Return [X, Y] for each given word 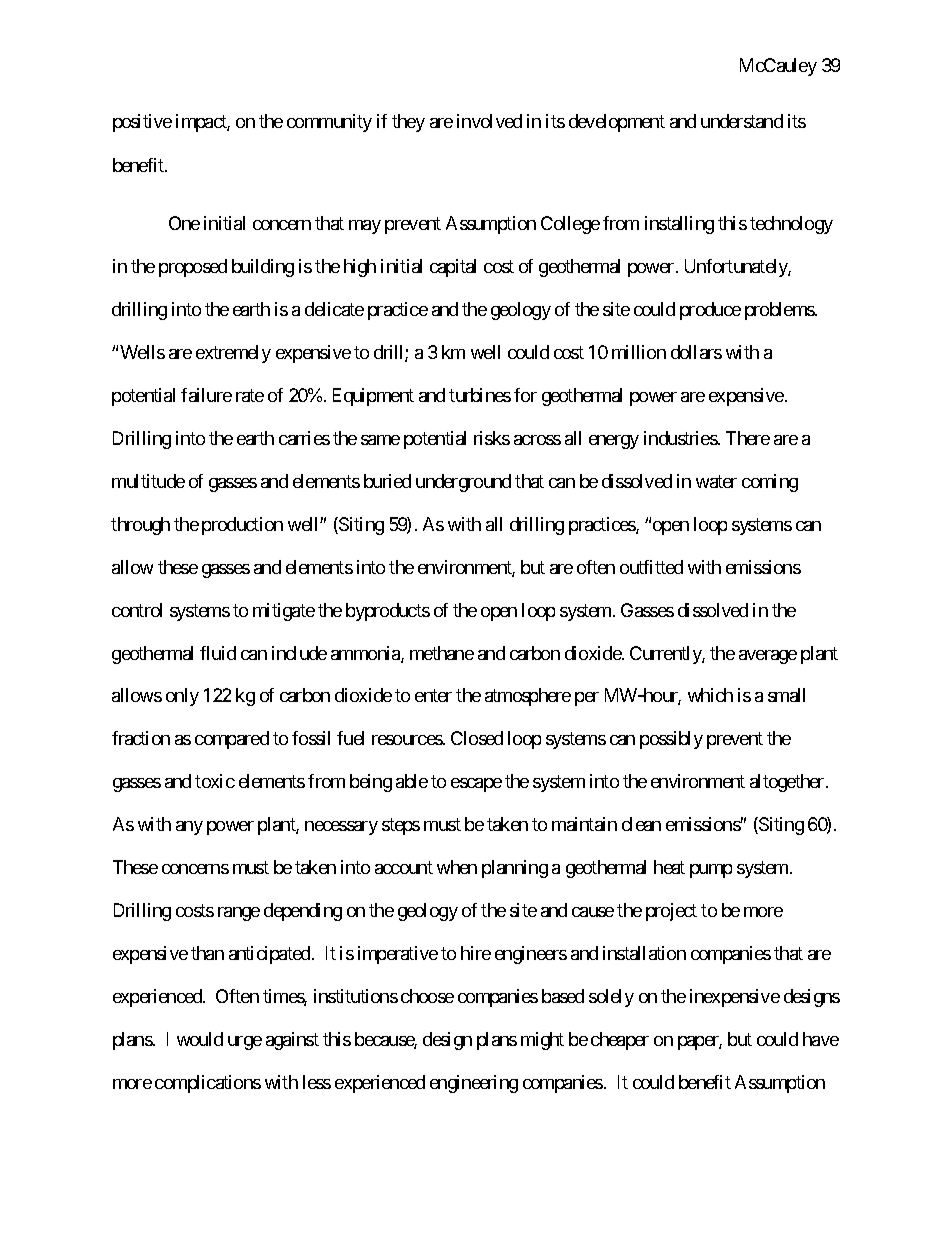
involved [489, 121]
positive [142, 123]
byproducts [388, 612]
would [200, 1039]
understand [742, 121]
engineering [474, 1084]
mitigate [284, 612]
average [768, 657]
